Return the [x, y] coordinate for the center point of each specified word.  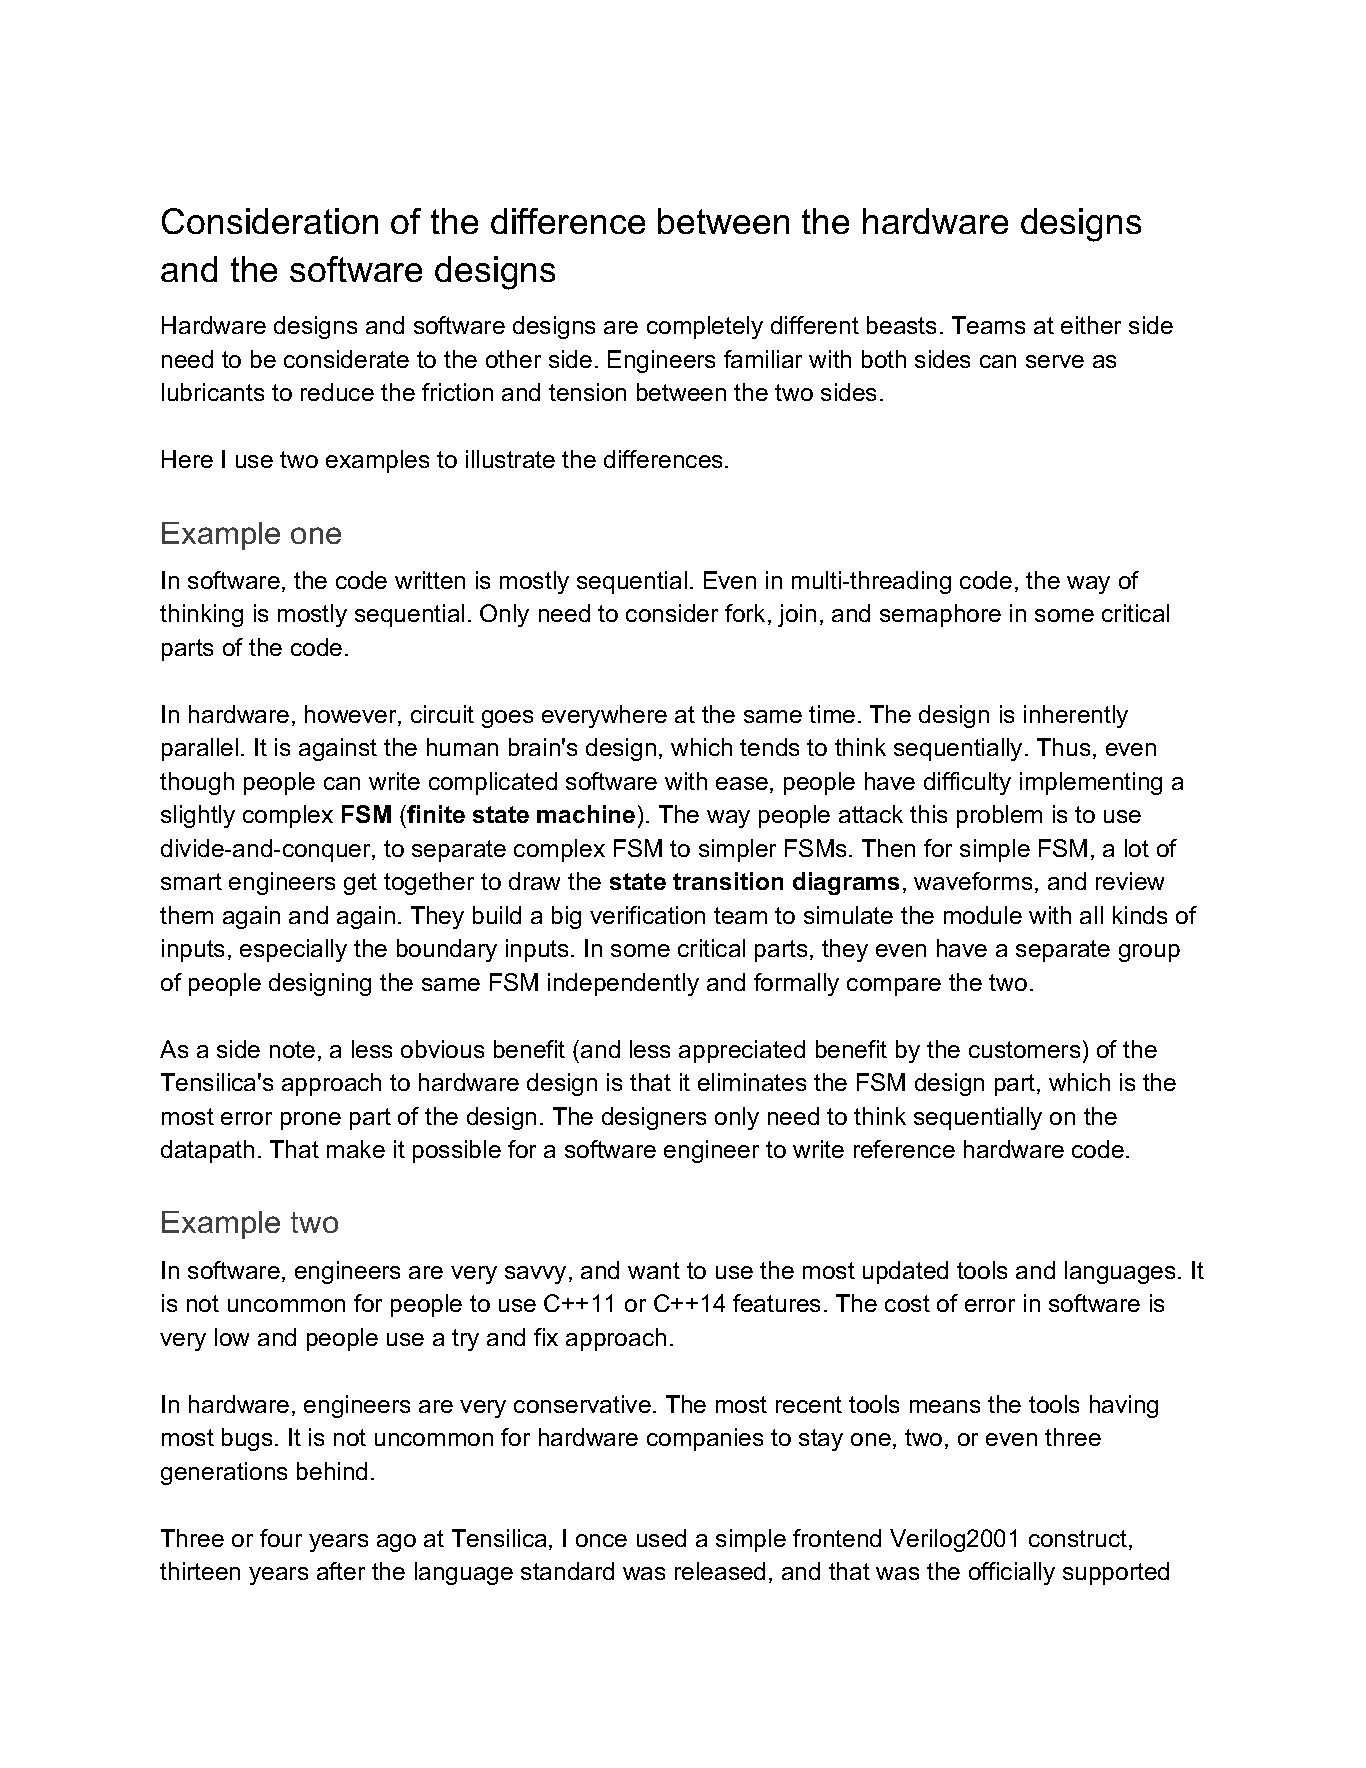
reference [904, 1149]
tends [769, 747]
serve [1055, 361]
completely [705, 327]
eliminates [752, 1082]
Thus [1063, 747]
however [352, 715]
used [661, 1538]
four [281, 1538]
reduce [337, 392]
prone [311, 1121]
